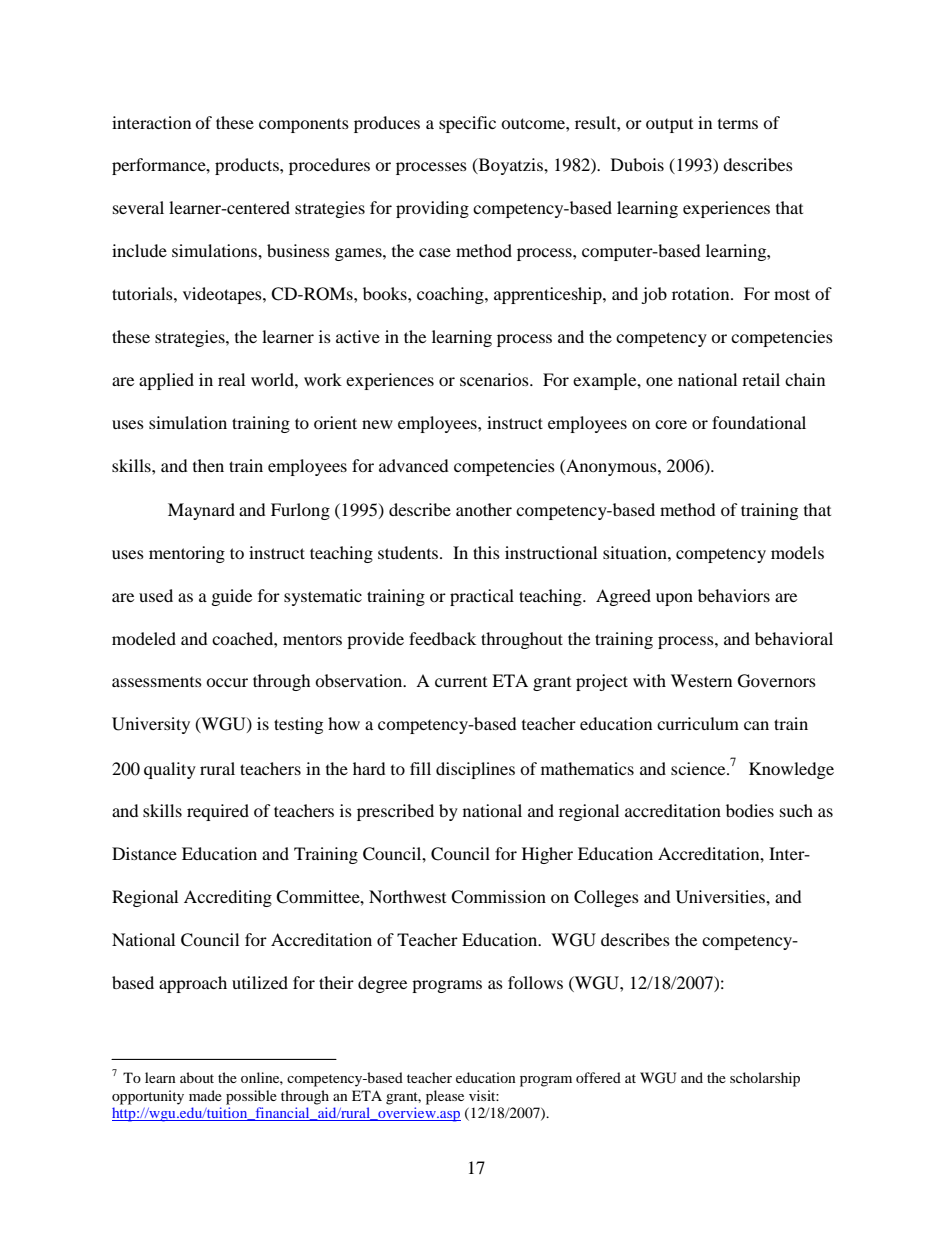 The height and width of the page is (1233, 952). What do you see at coordinates (248, 166) in the page?
I see `products` at bounding box center [248, 166].
